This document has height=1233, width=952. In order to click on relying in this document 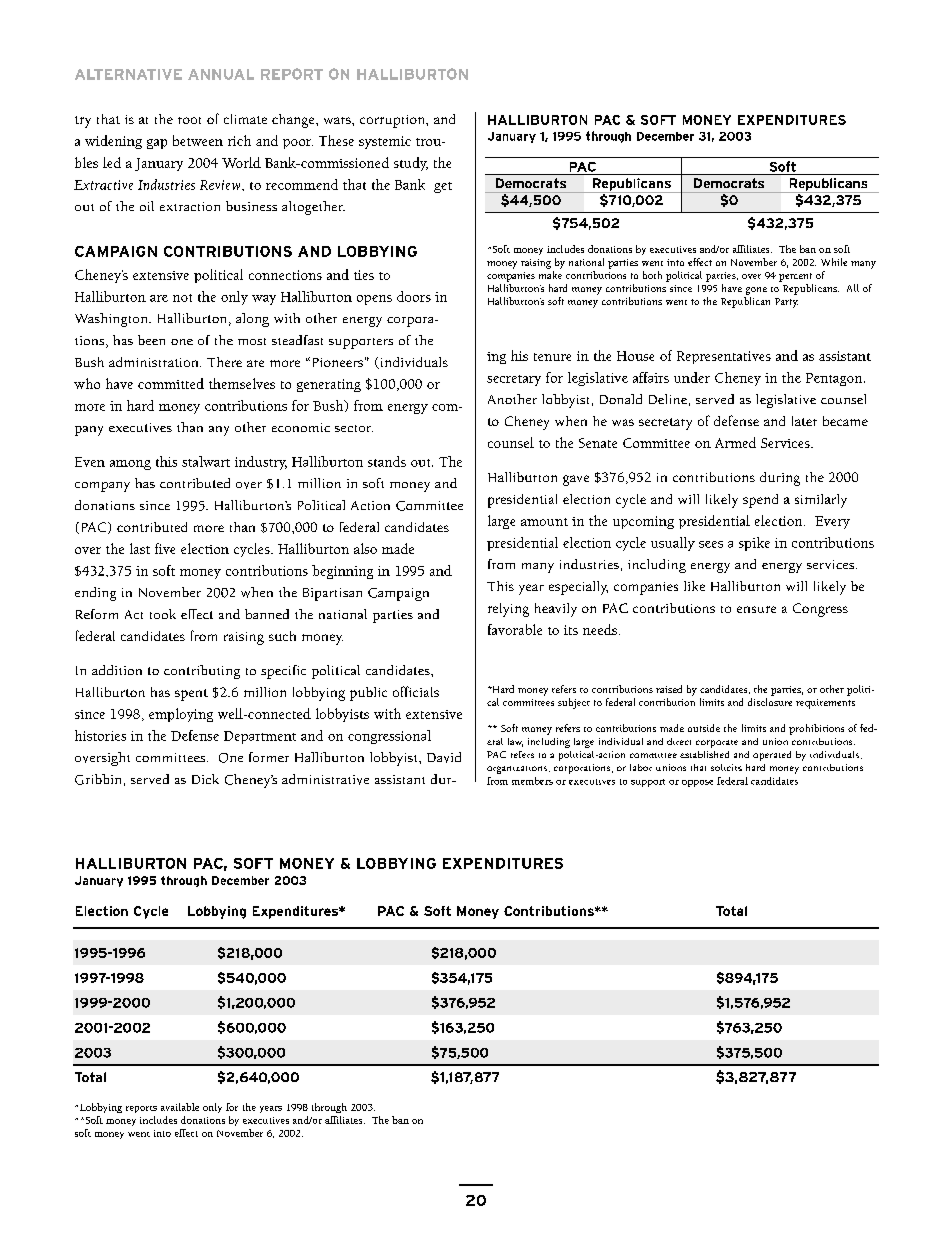, I will do `click(508, 610)`.
